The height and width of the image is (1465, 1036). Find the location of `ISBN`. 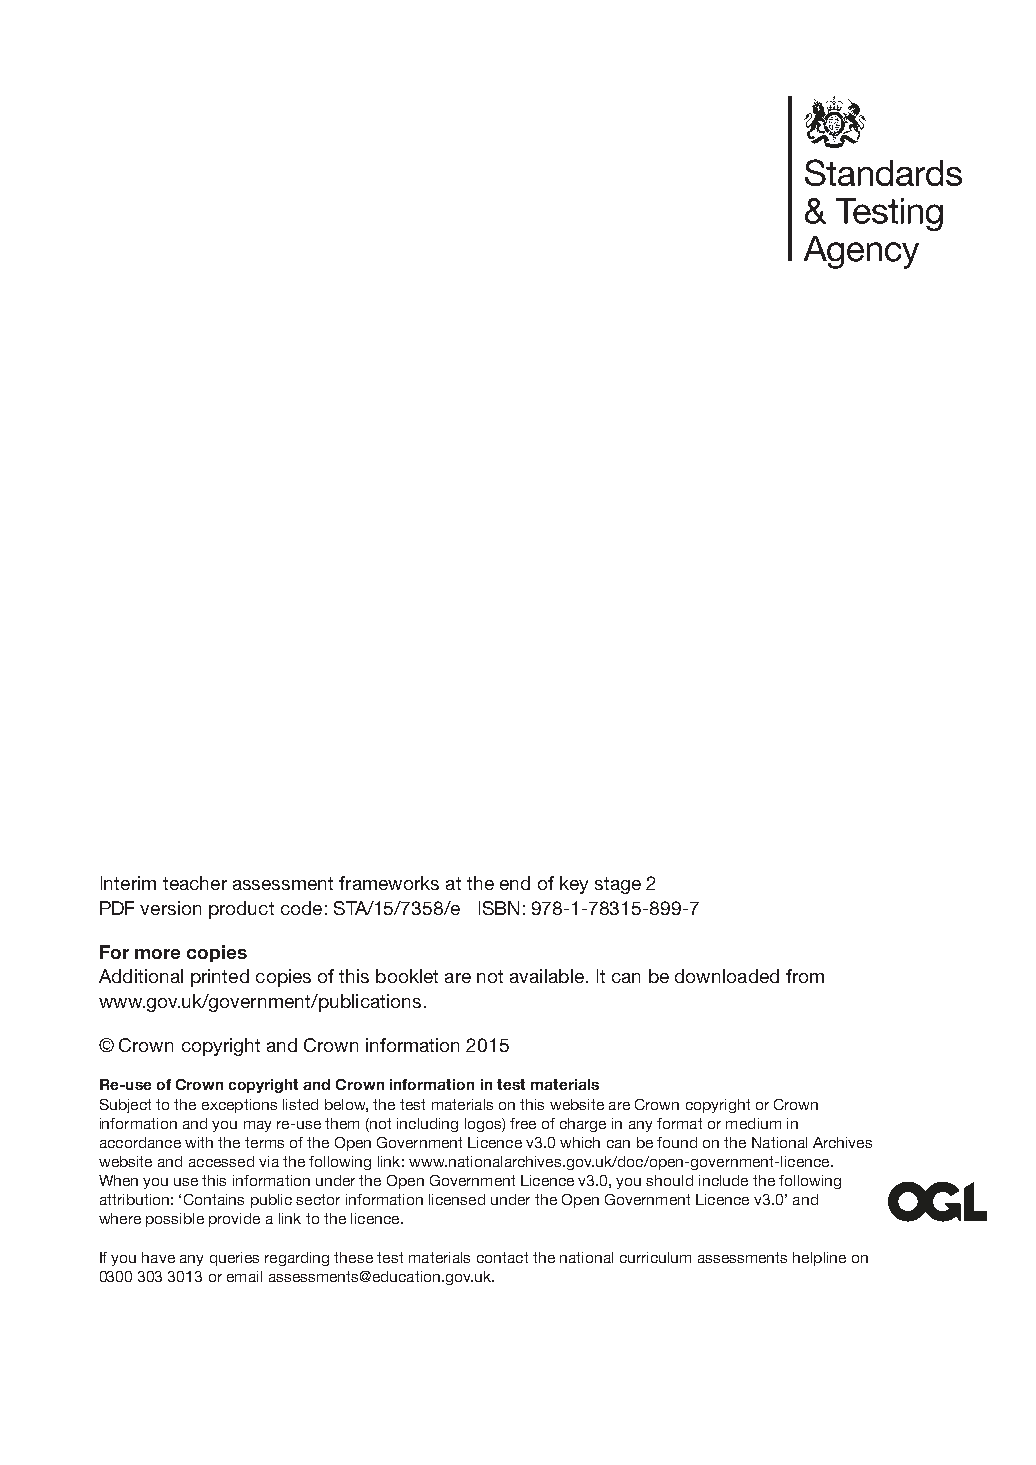

ISBN is located at coordinates (499, 908).
